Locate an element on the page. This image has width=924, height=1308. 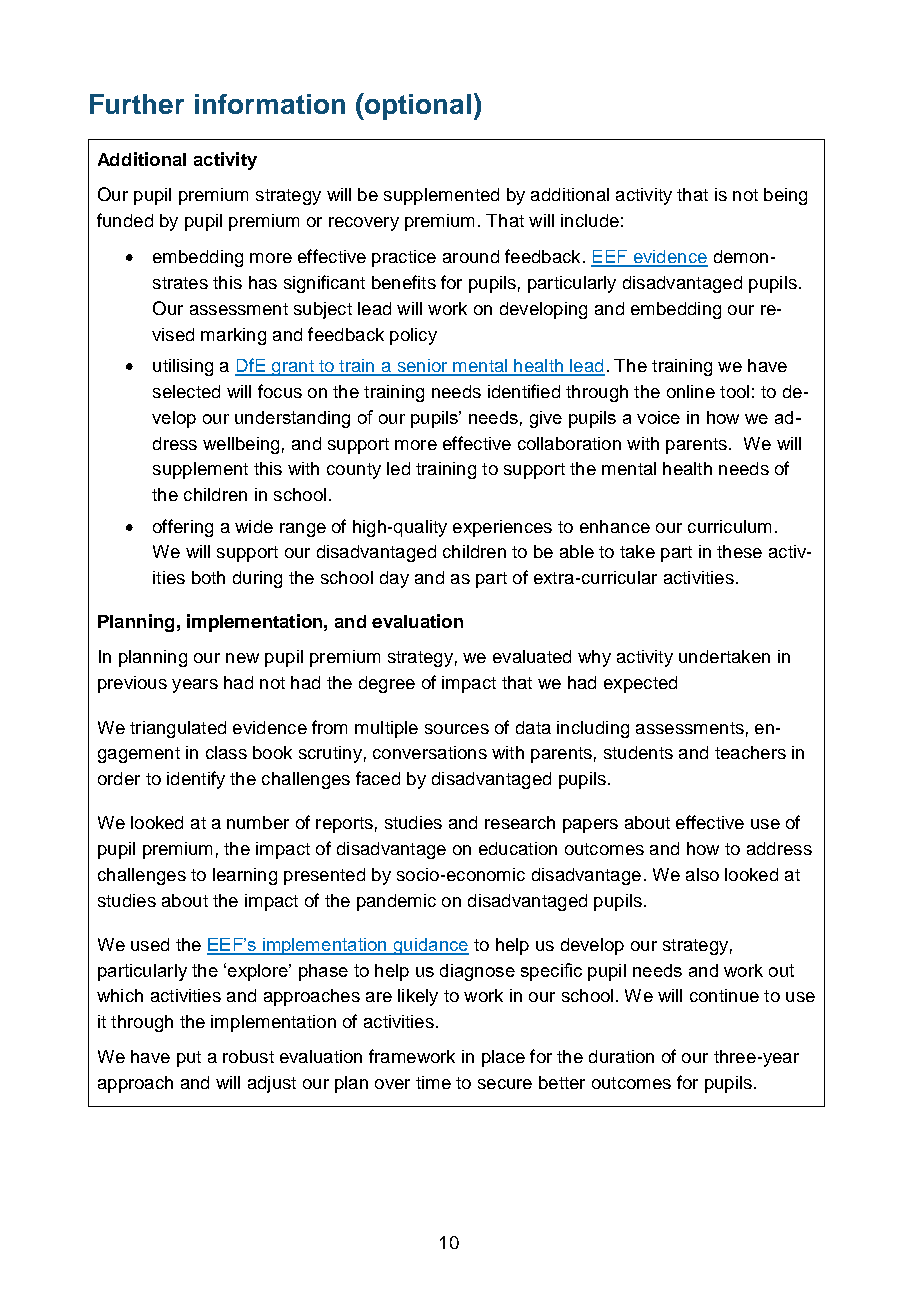
time is located at coordinates (433, 1082).
